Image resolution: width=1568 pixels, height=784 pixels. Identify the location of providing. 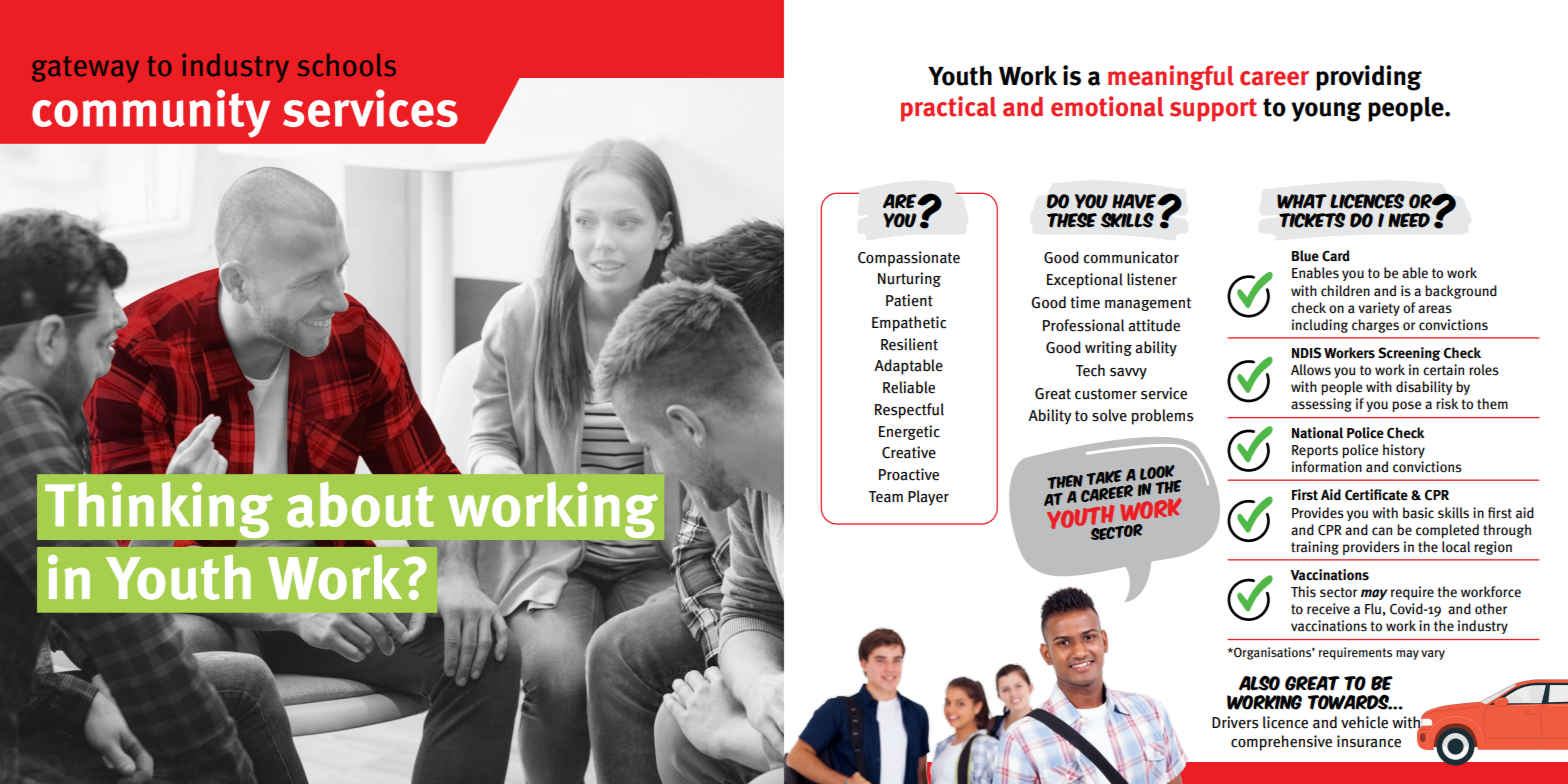
(1369, 78).
